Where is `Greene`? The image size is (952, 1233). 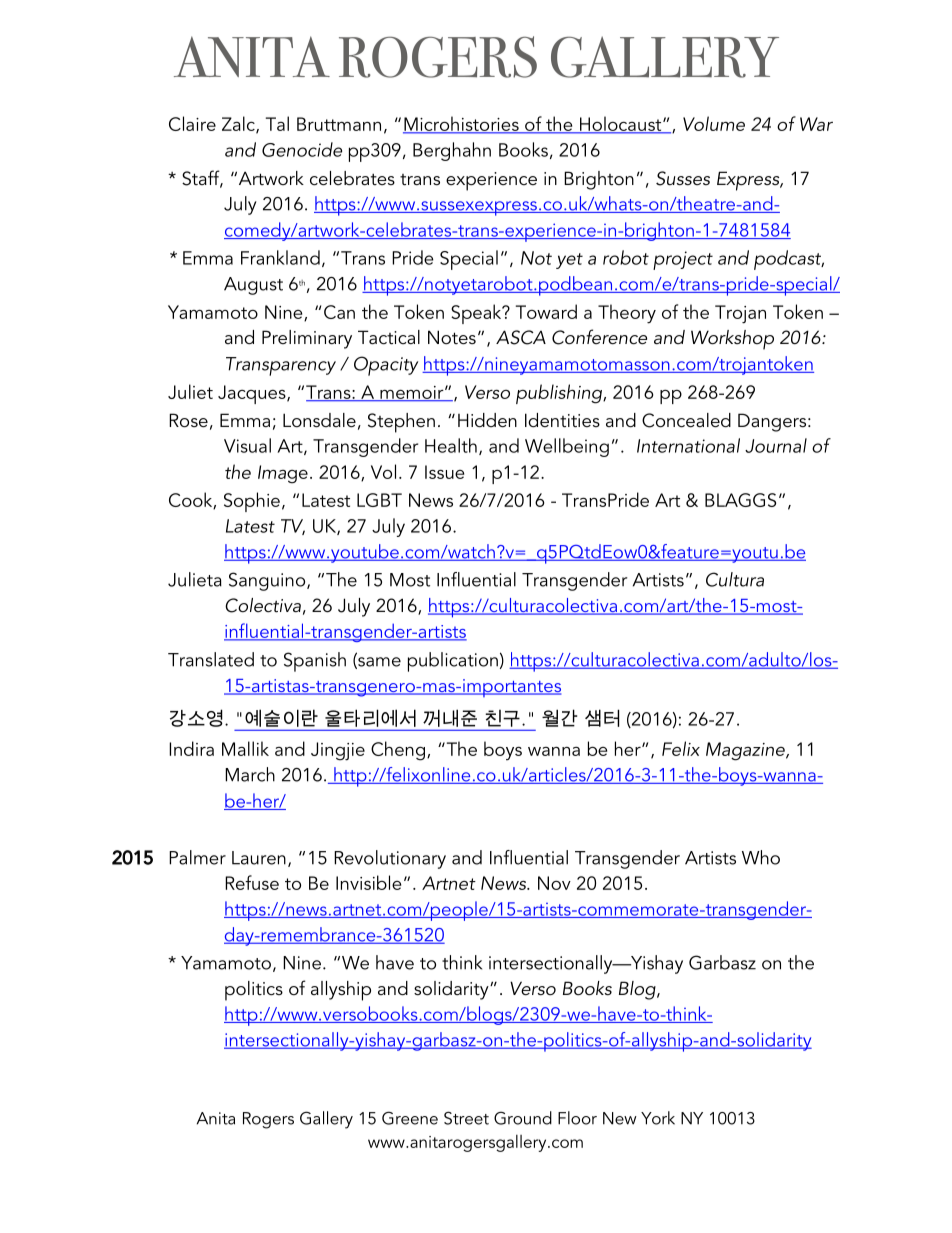 Greene is located at coordinates (410, 1118).
